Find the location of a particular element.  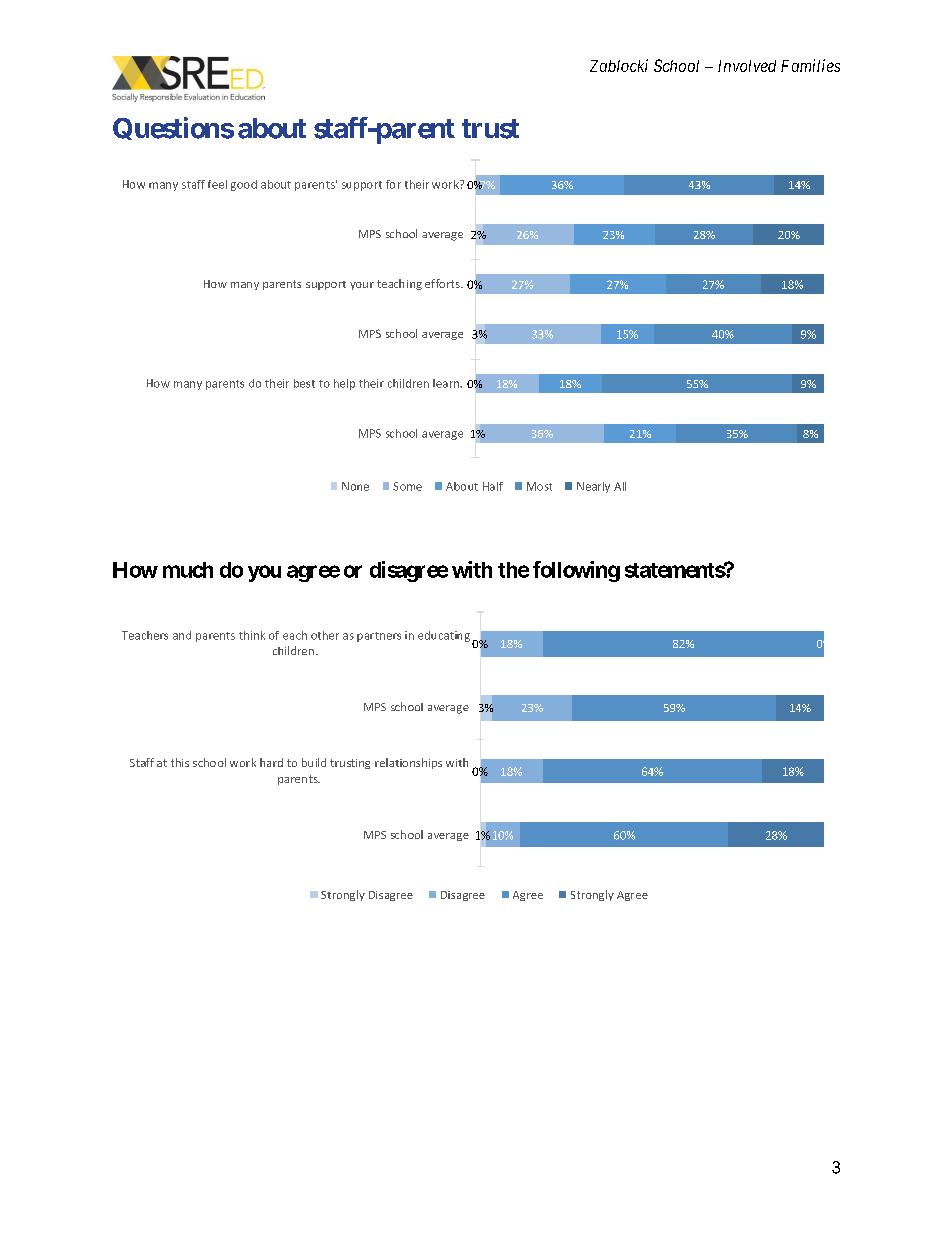

good is located at coordinates (244, 185).
